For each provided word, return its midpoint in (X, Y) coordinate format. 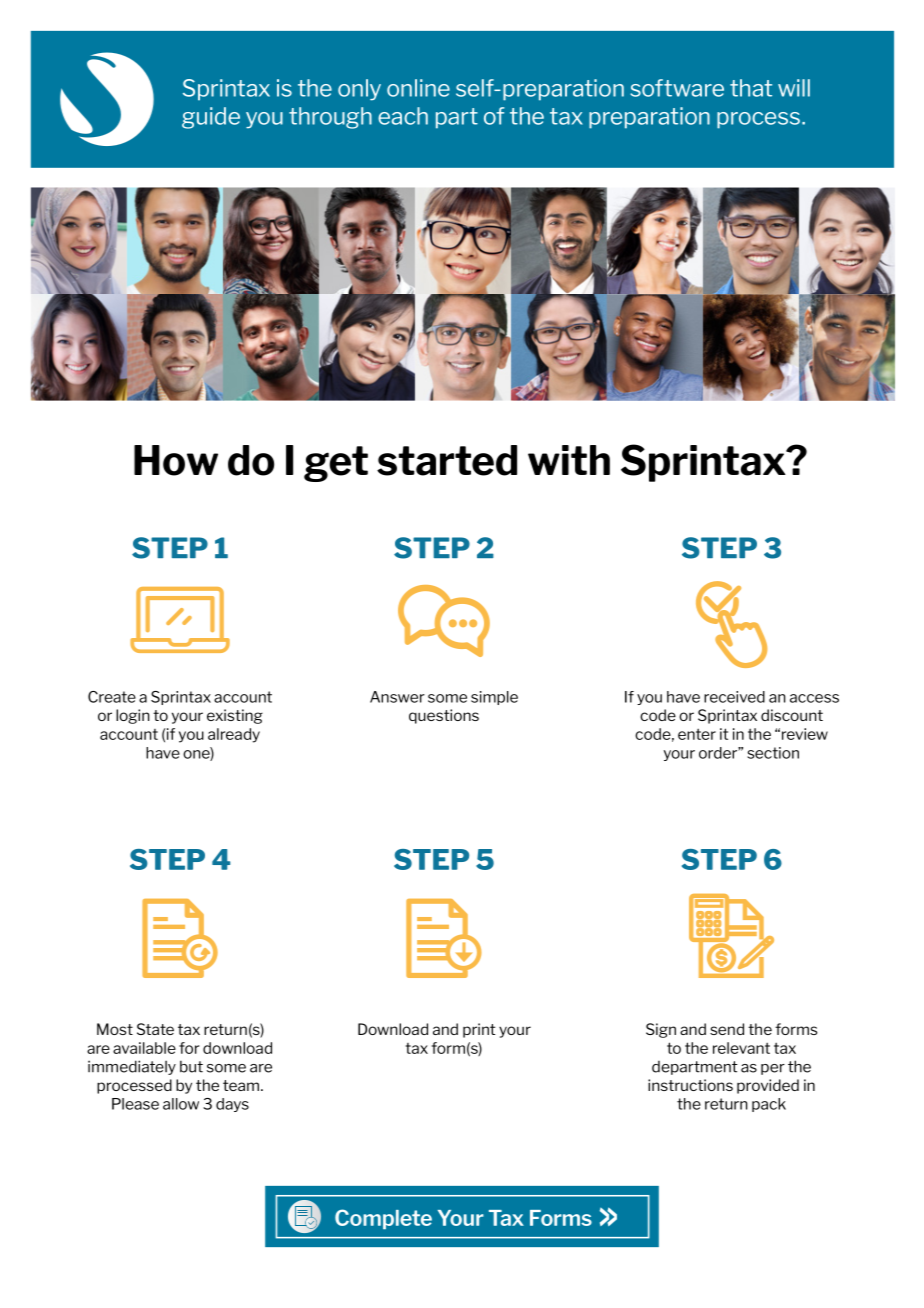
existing (235, 716)
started (447, 460)
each (403, 116)
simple (494, 698)
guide (211, 118)
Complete (383, 1219)
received (734, 697)
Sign (661, 1030)
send (727, 1029)
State (155, 1029)
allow (181, 1104)
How (176, 460)
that (751, 88)
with (569, 460)
